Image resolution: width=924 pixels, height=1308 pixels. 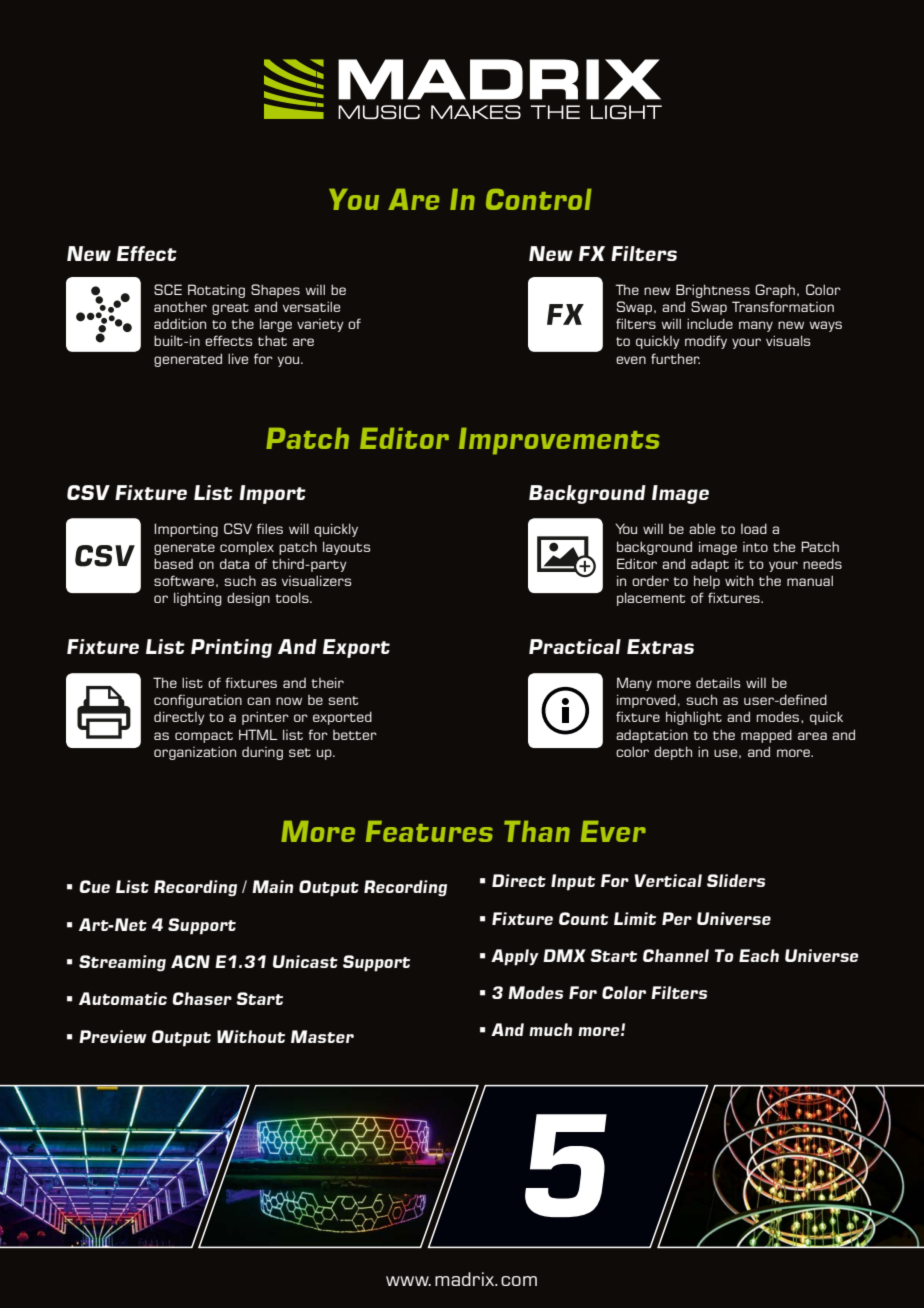 I want to click on mapped, so click(x=766, y=736).
